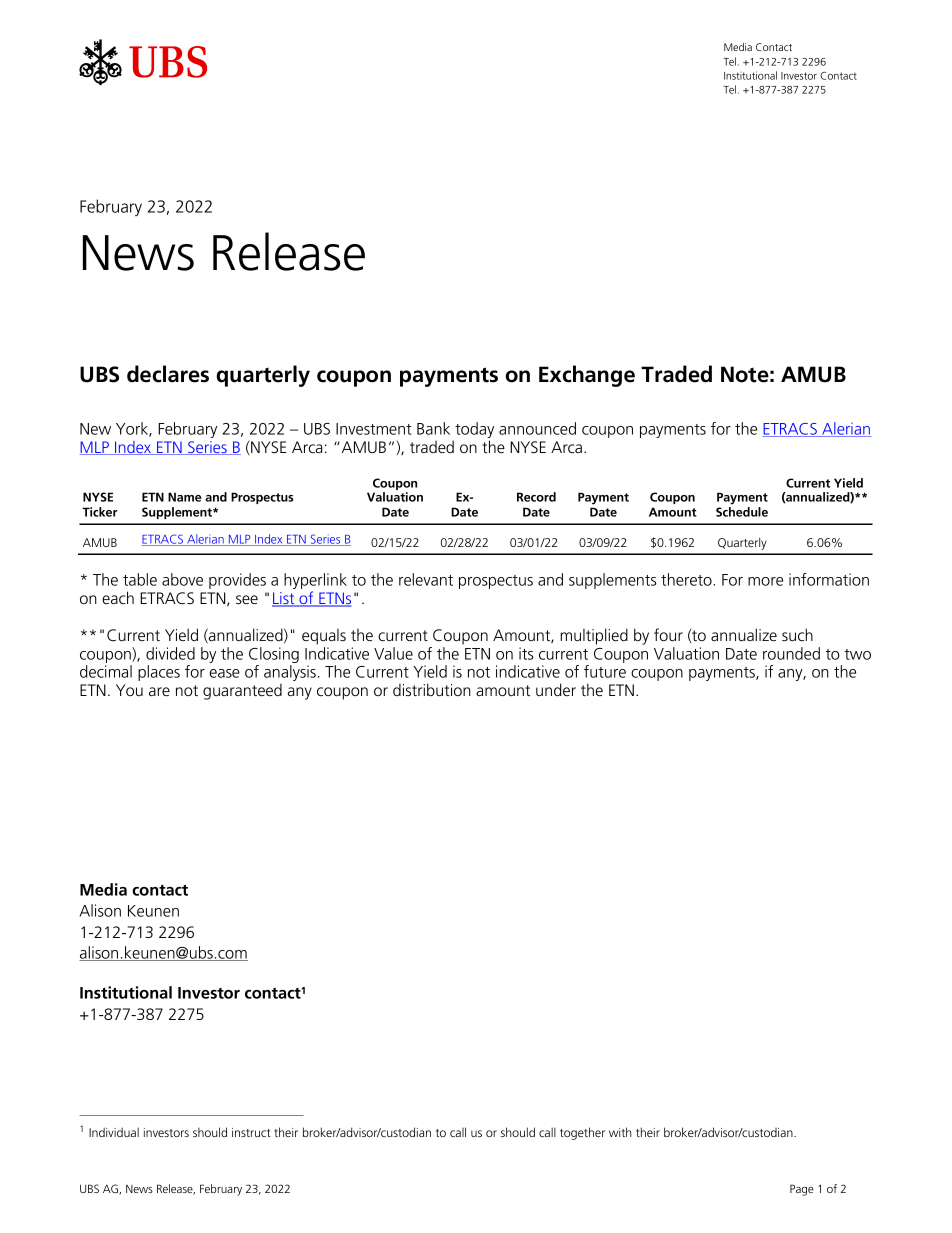 This image has height=1233, width=952. What do you see at coordinates (473, 431) in the image?
I see `today` at bounding box center [473, 431].
